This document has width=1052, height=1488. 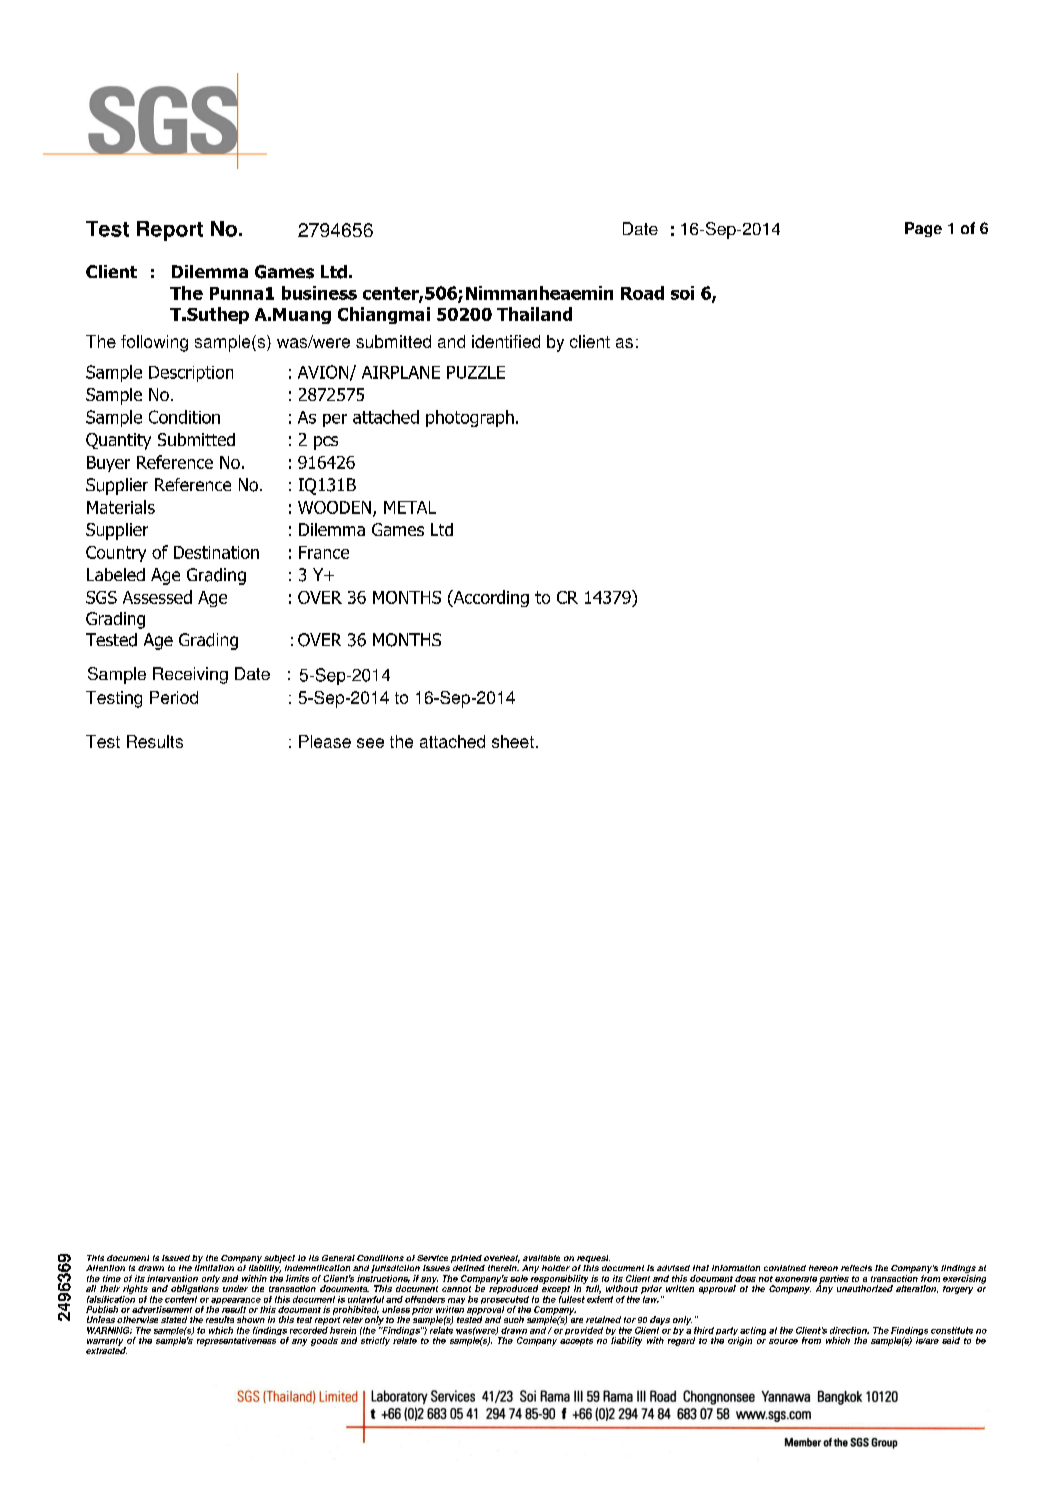 I want to click on see, so click(x=370, y=743).
